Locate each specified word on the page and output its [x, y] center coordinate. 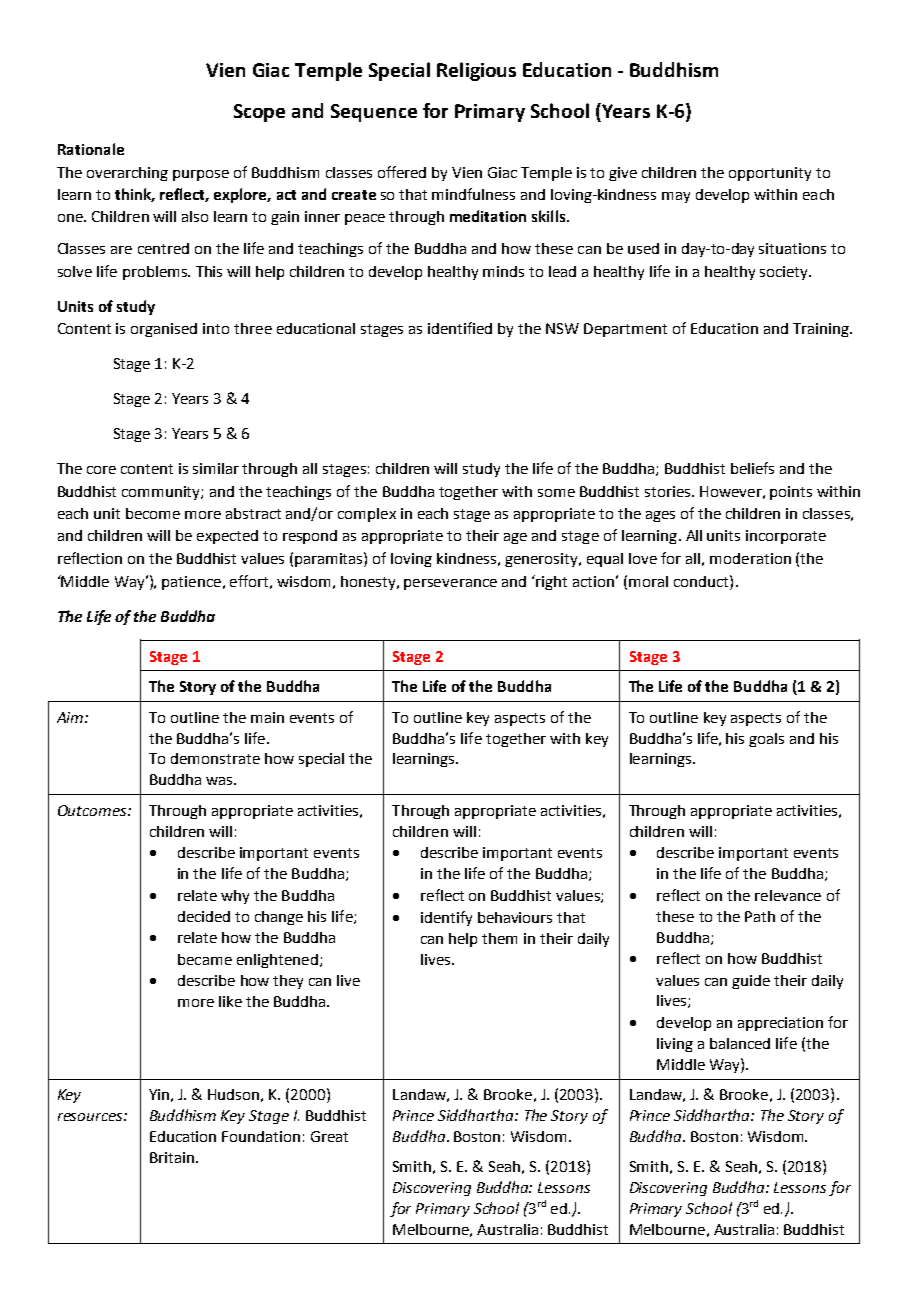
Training [822, 330]
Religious [476, 71]
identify [446, 918]
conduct [702, 581]
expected [227, 537]
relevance [788, 895]
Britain [172, 1157]
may [676, 197]
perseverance [450, 584]
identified [460, 328]
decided [204, 916]
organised [164, 330]
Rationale [91, 149]
